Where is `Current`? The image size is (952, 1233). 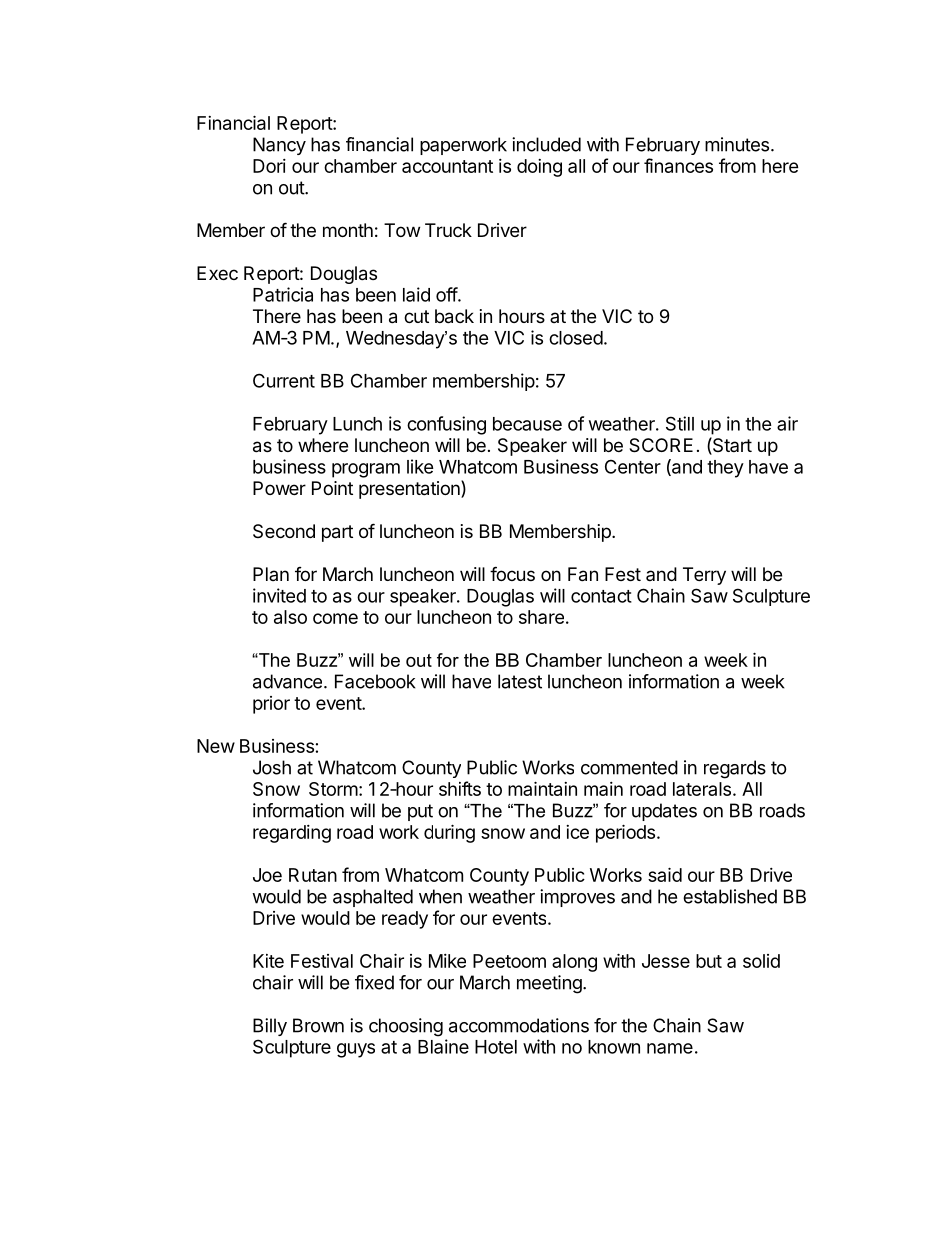
Current is located at coordinates (284, 380).
